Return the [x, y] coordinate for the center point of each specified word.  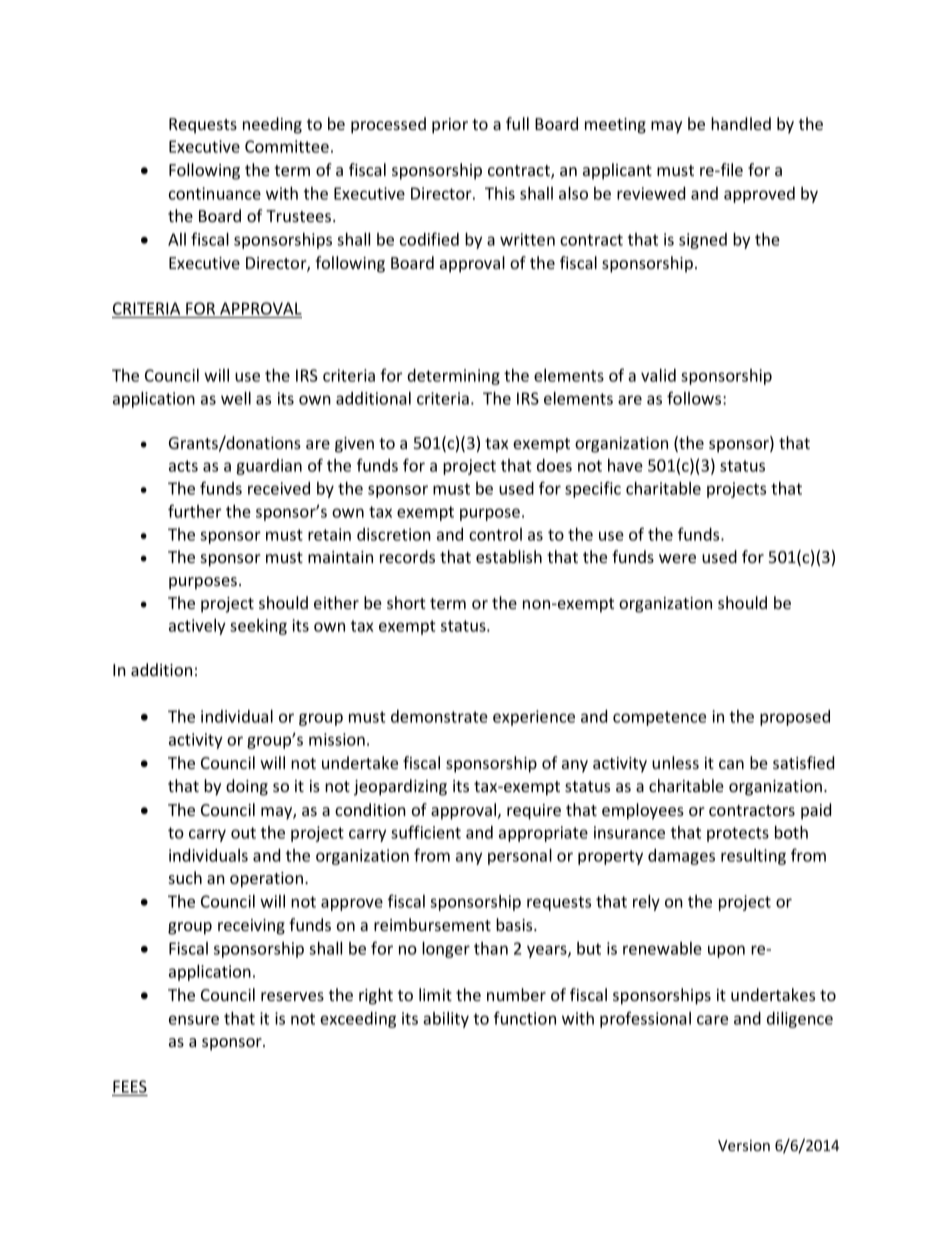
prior [450, 126]
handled [741, 123]
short [406, 602]
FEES [130, 1088]
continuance [215, 193]
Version [744, 1145]
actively [197, 627]
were [677, 558]
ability [446, 1020]
